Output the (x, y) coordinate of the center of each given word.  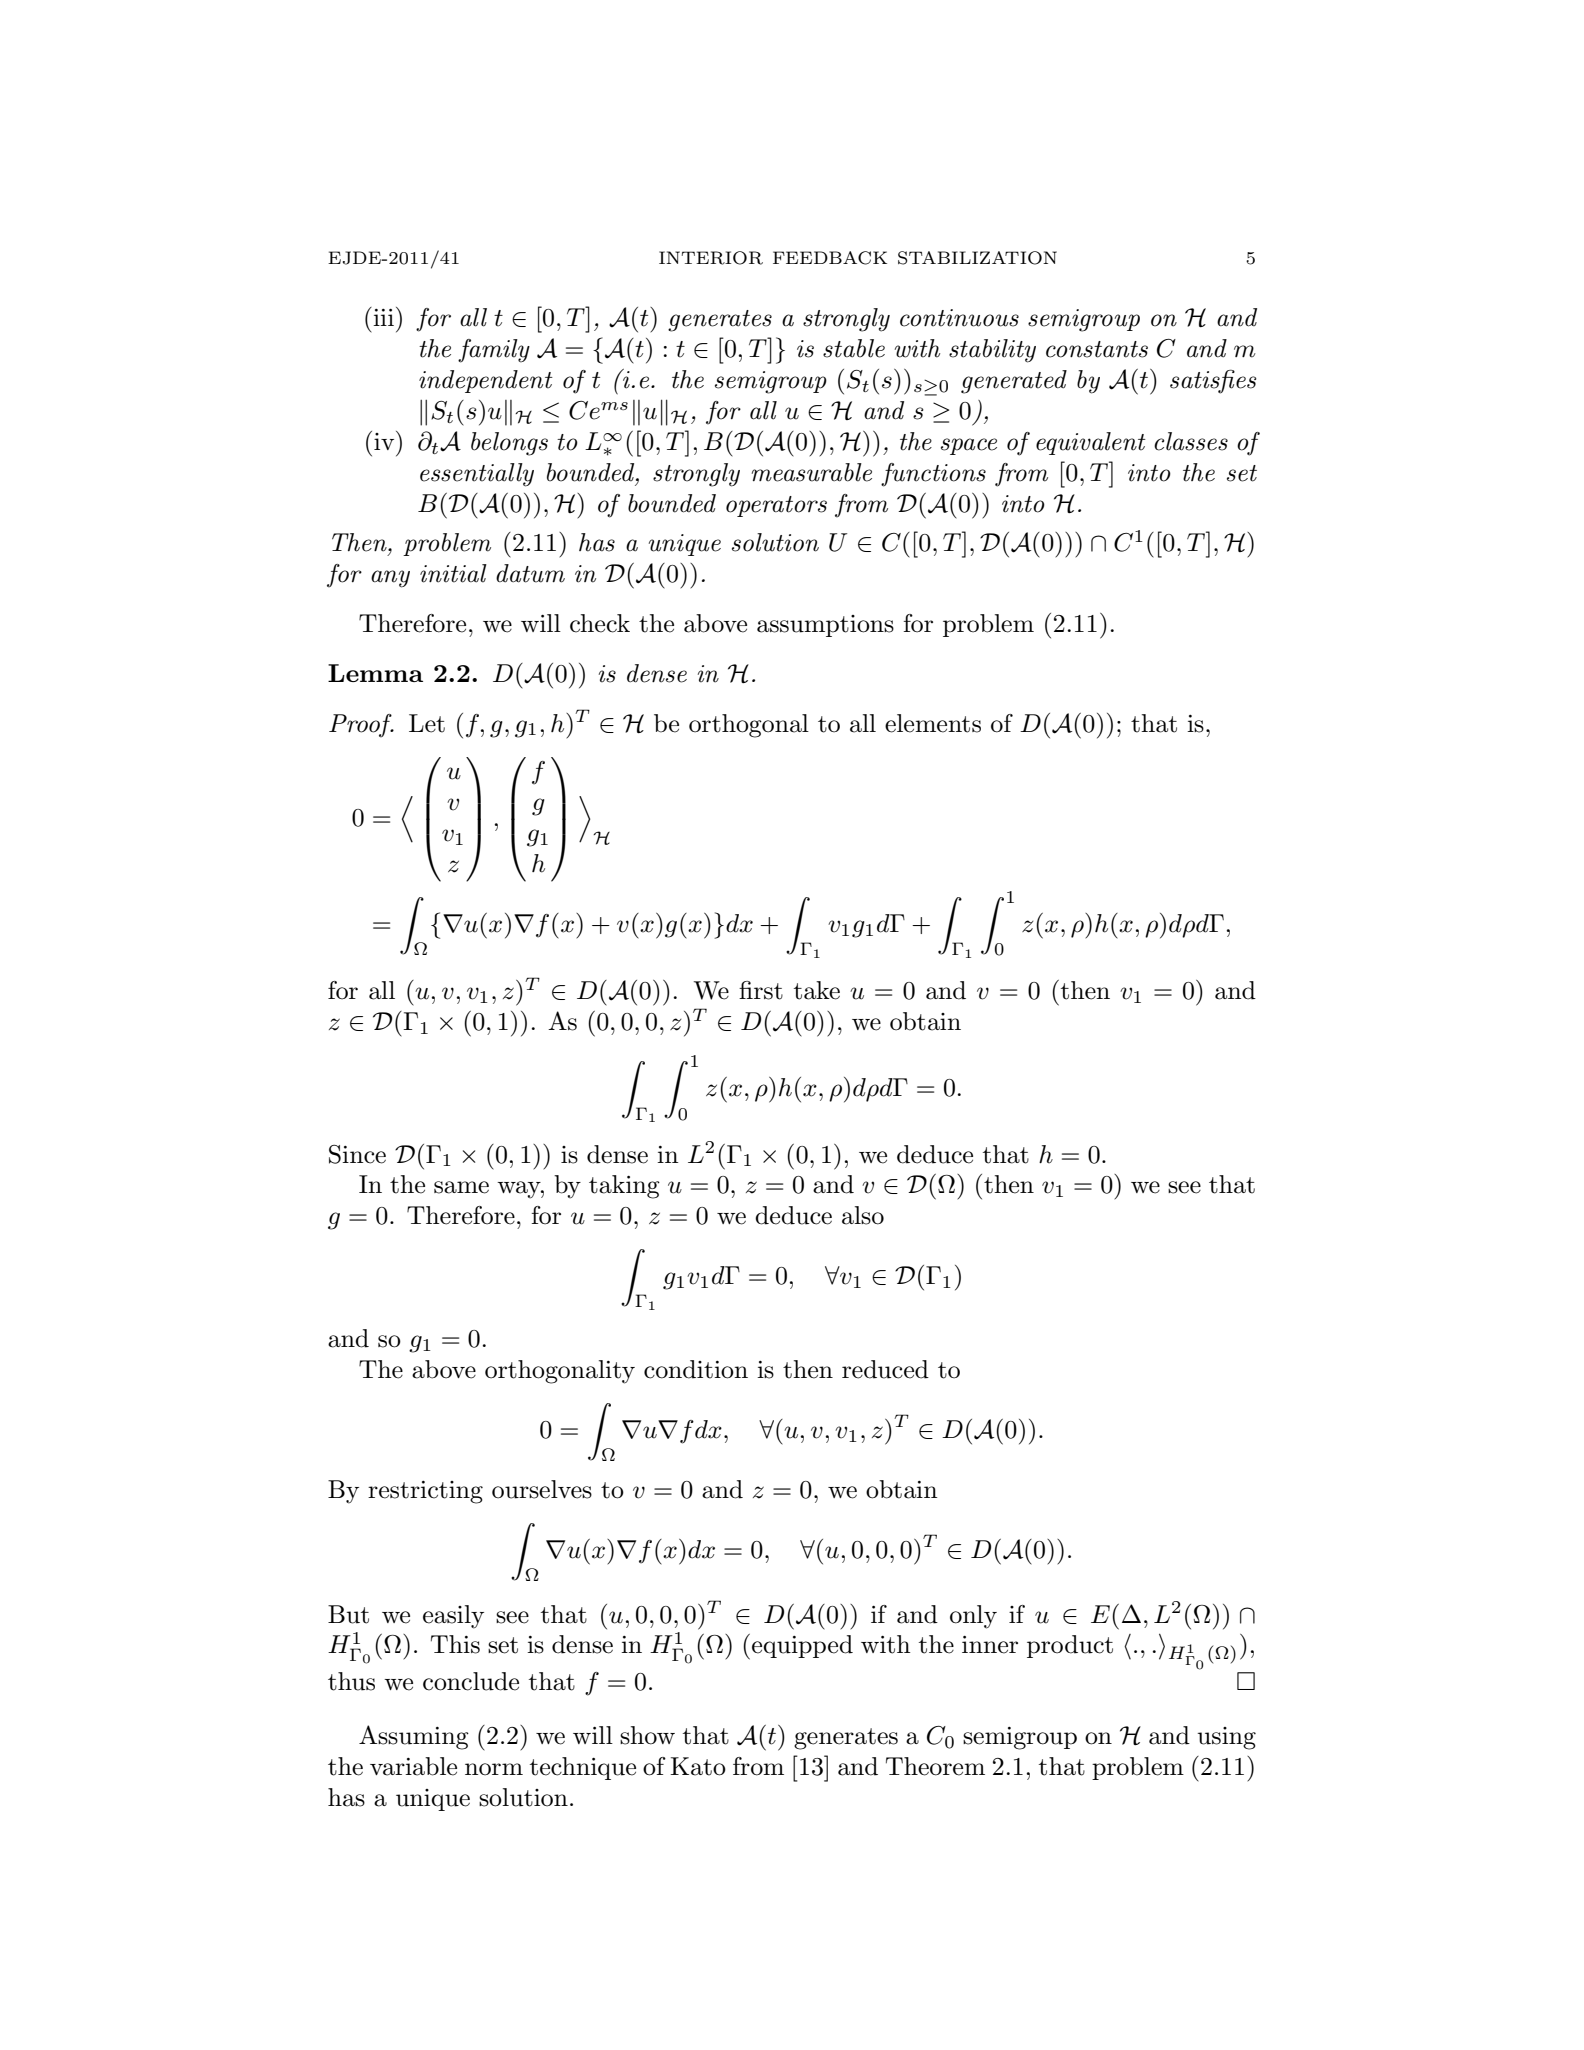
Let (427, 723)
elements (933, 723)
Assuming (414, 1737)
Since (357, 1154)
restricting (425, 1492)
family (494, 351)
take (817, 990)
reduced (885, 1369)
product (1070, 1646)
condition (696, 1369)
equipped (802, 1646)
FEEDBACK (830, 258)
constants (1097, 349)
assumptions (825, 626)
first (761, 990)
